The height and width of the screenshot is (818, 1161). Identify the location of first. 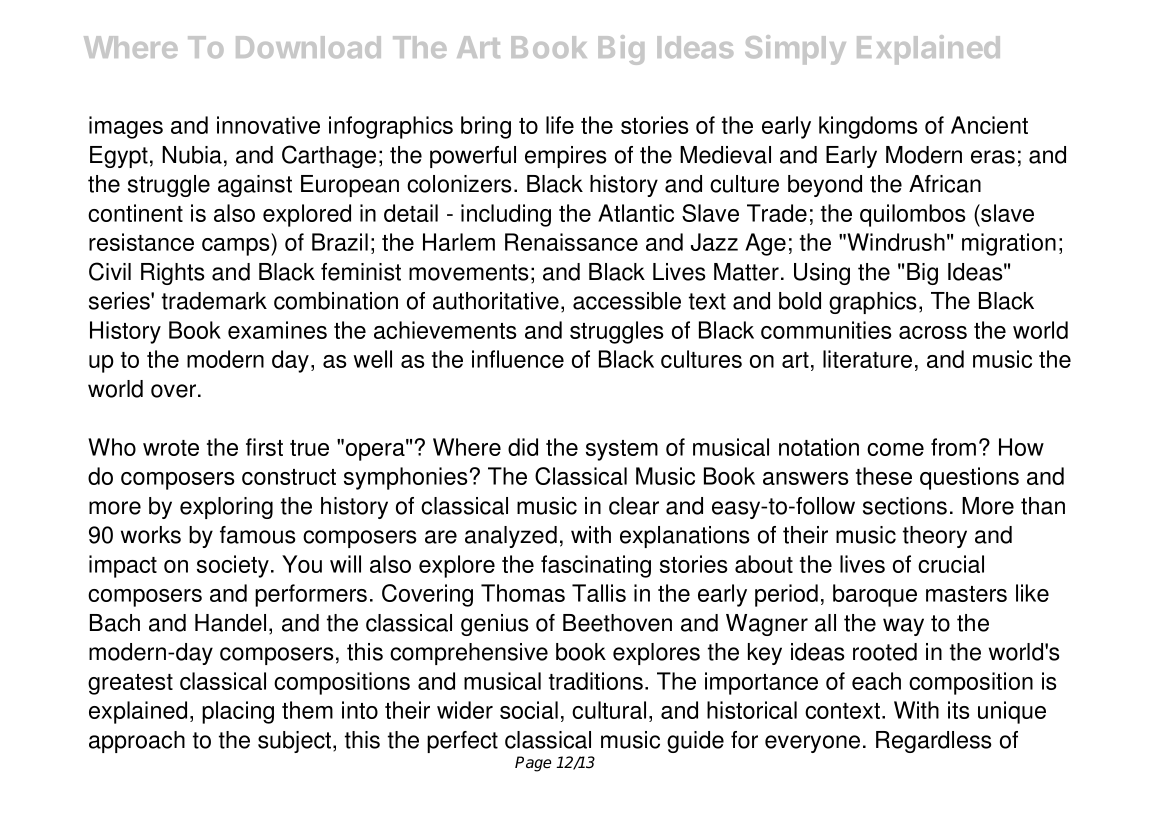
(264, 447).
